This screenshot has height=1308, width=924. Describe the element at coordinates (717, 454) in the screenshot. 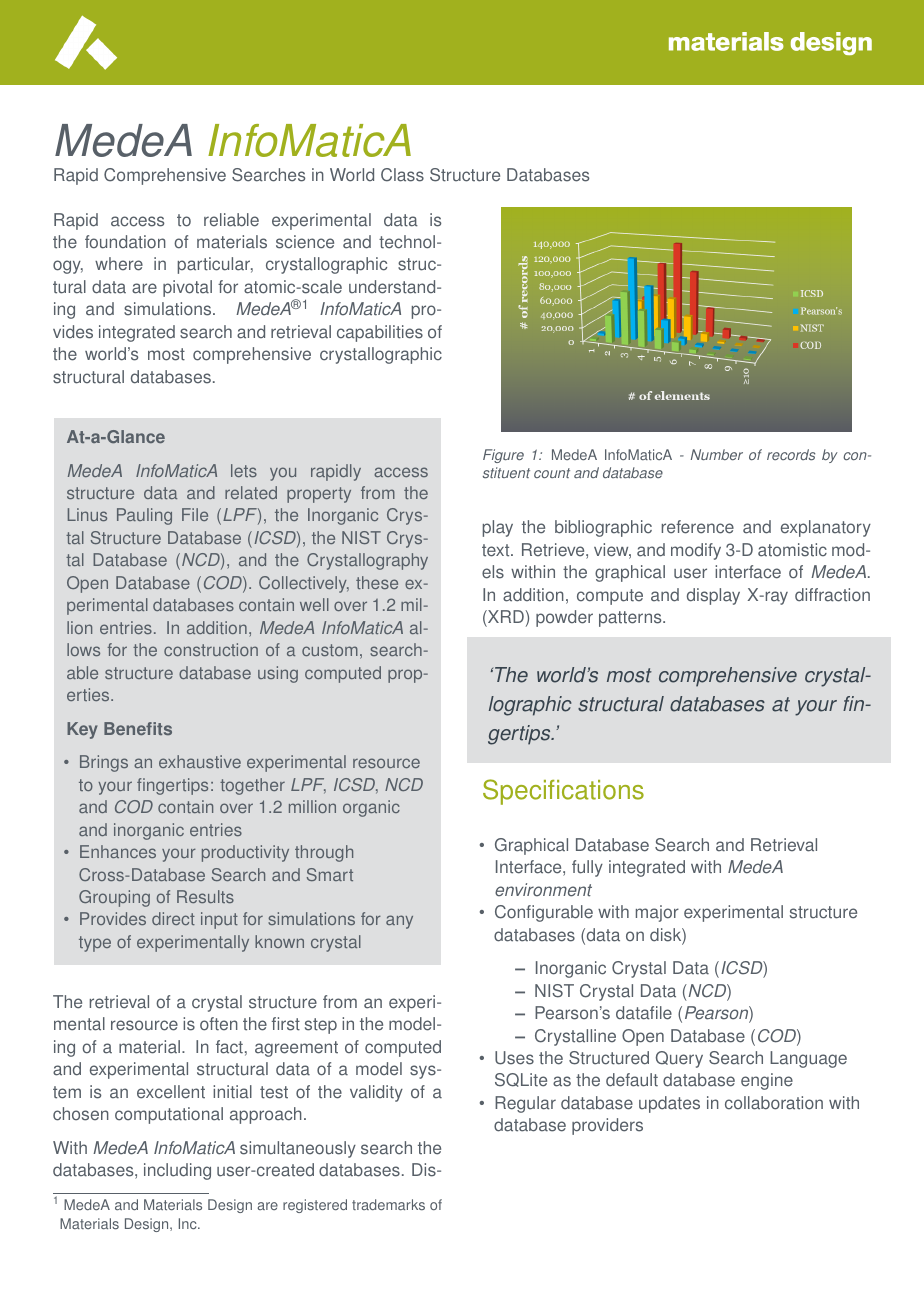

I see `Number` at that location.
